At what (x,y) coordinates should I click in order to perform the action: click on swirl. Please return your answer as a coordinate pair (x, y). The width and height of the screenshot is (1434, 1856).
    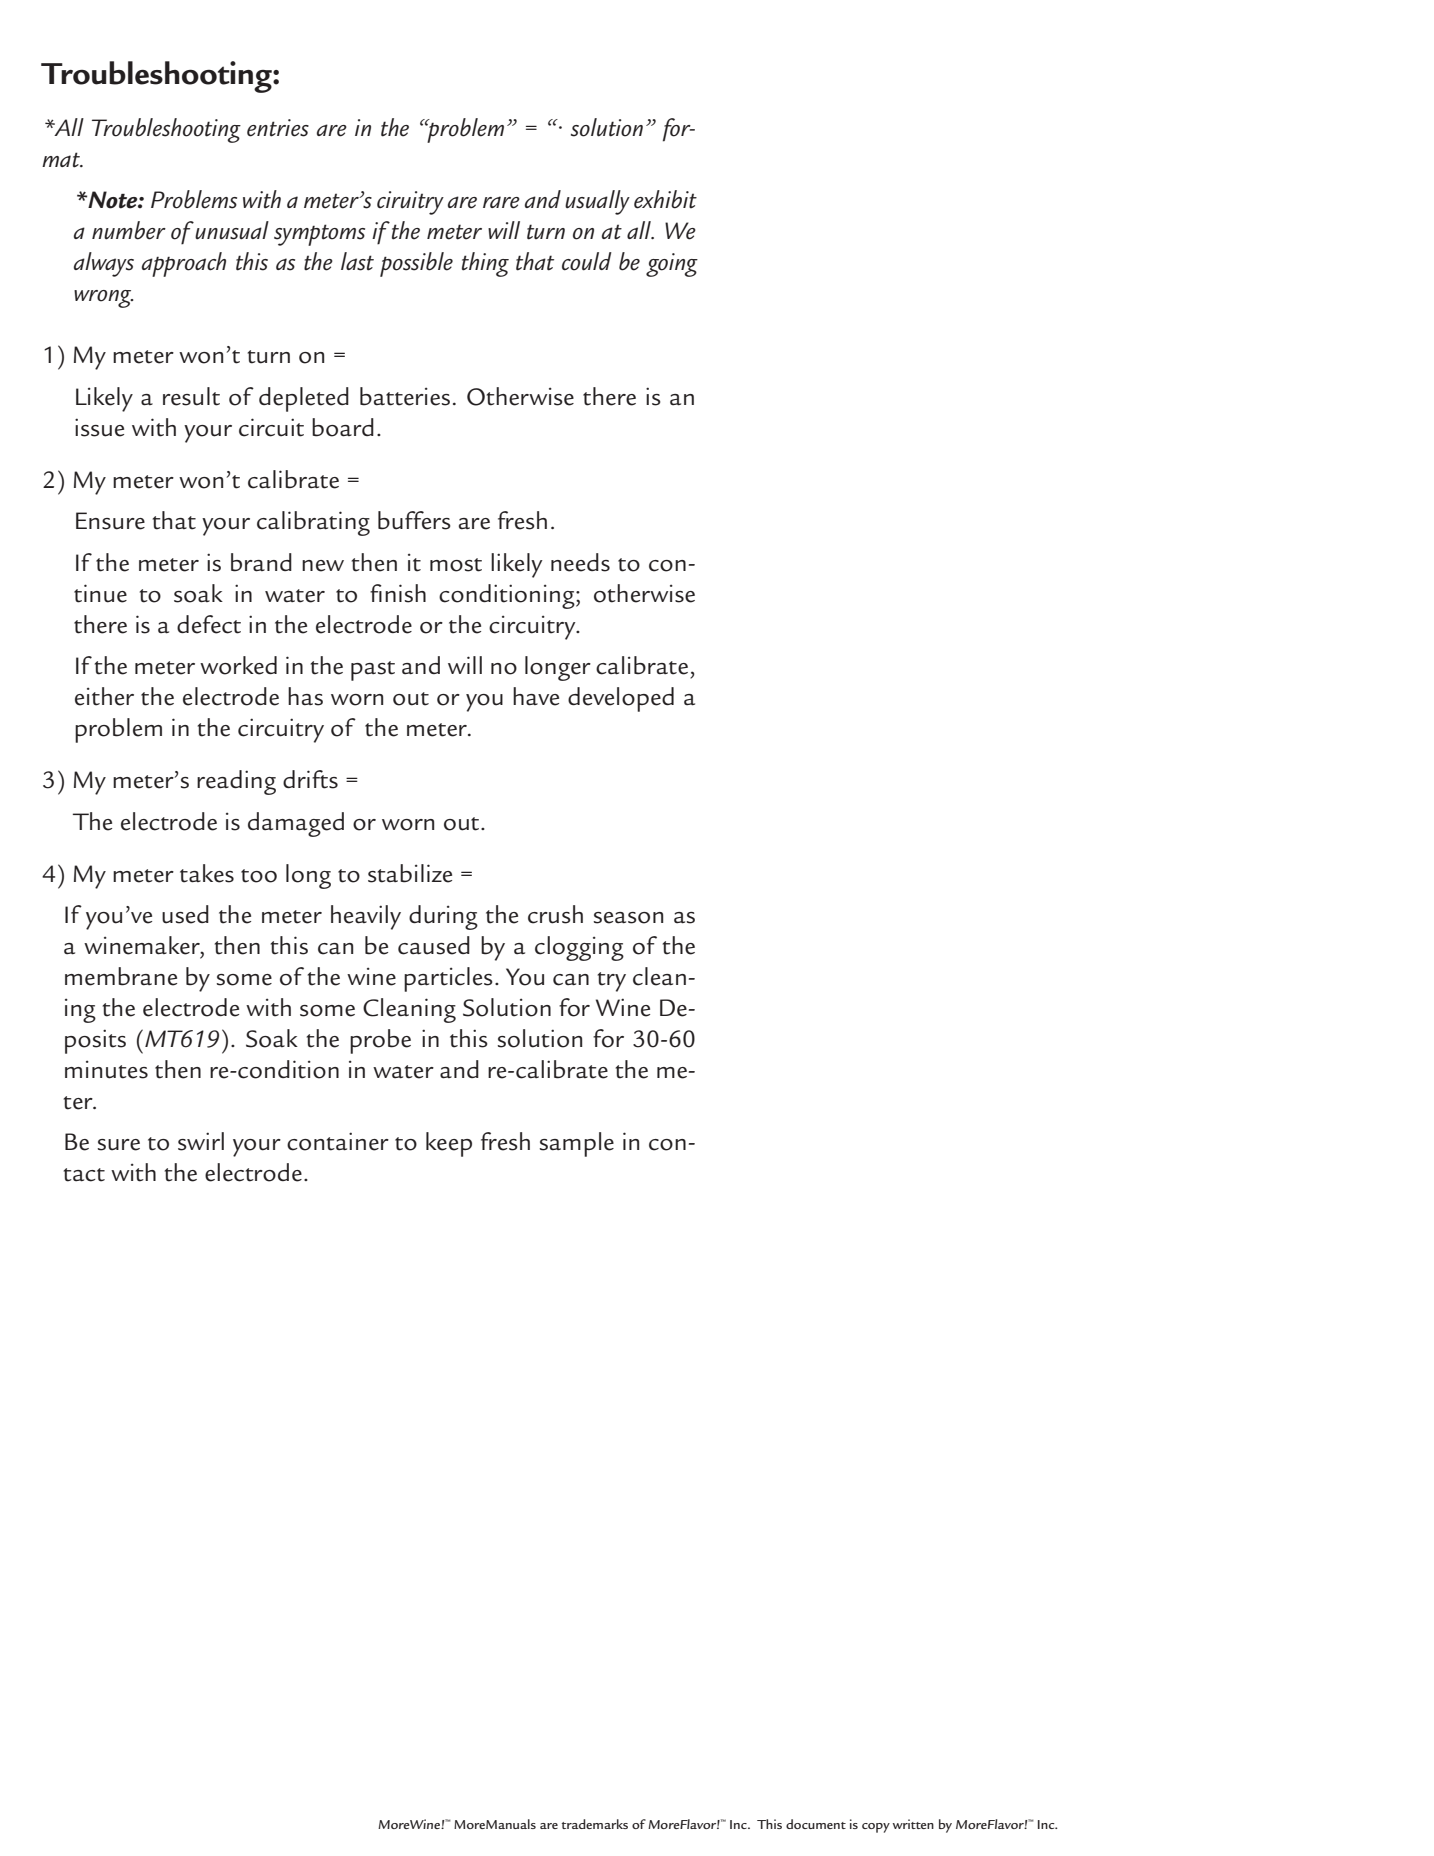
    Looking at the image, I should click on (201, 1141).
